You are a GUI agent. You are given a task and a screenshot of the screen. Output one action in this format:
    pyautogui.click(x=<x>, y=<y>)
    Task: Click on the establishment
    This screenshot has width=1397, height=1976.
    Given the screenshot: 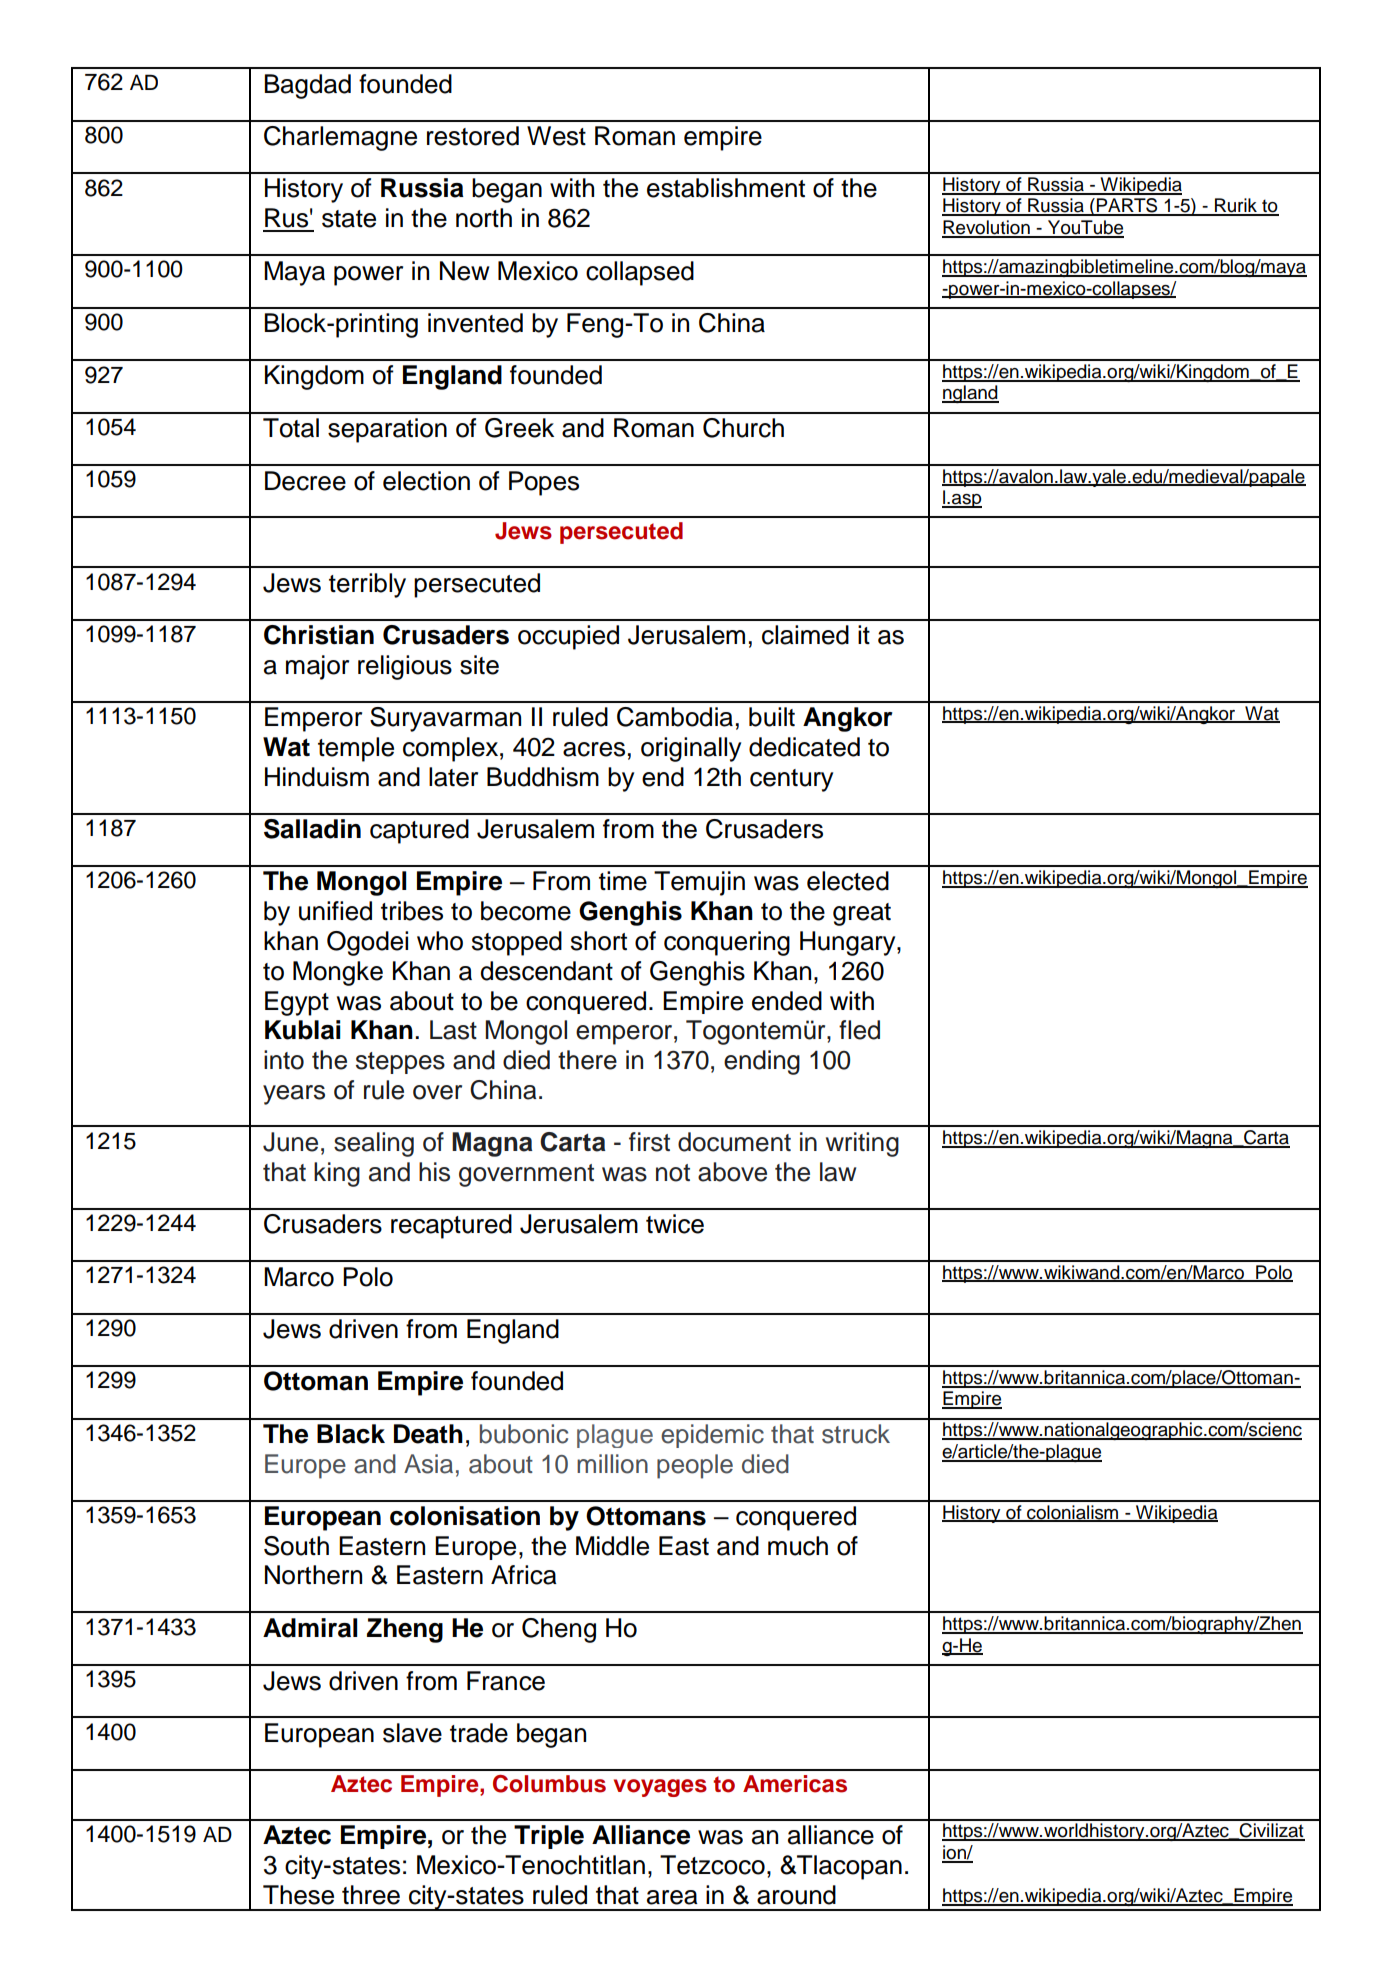 What is the action you would take?
    pyautogui.click(x=726, y=188)
